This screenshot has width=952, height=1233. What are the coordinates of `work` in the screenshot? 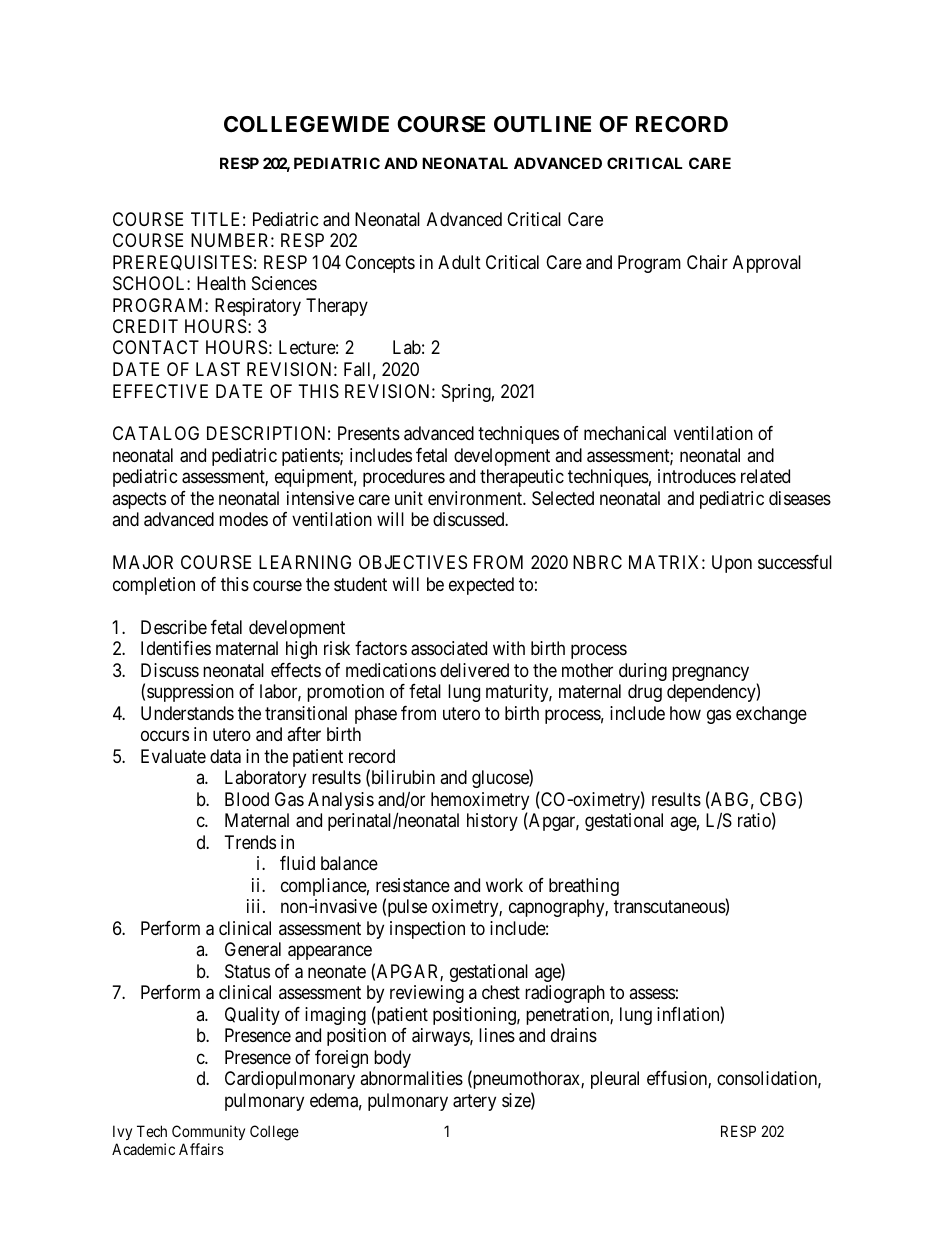 It's located at (504, 885).
